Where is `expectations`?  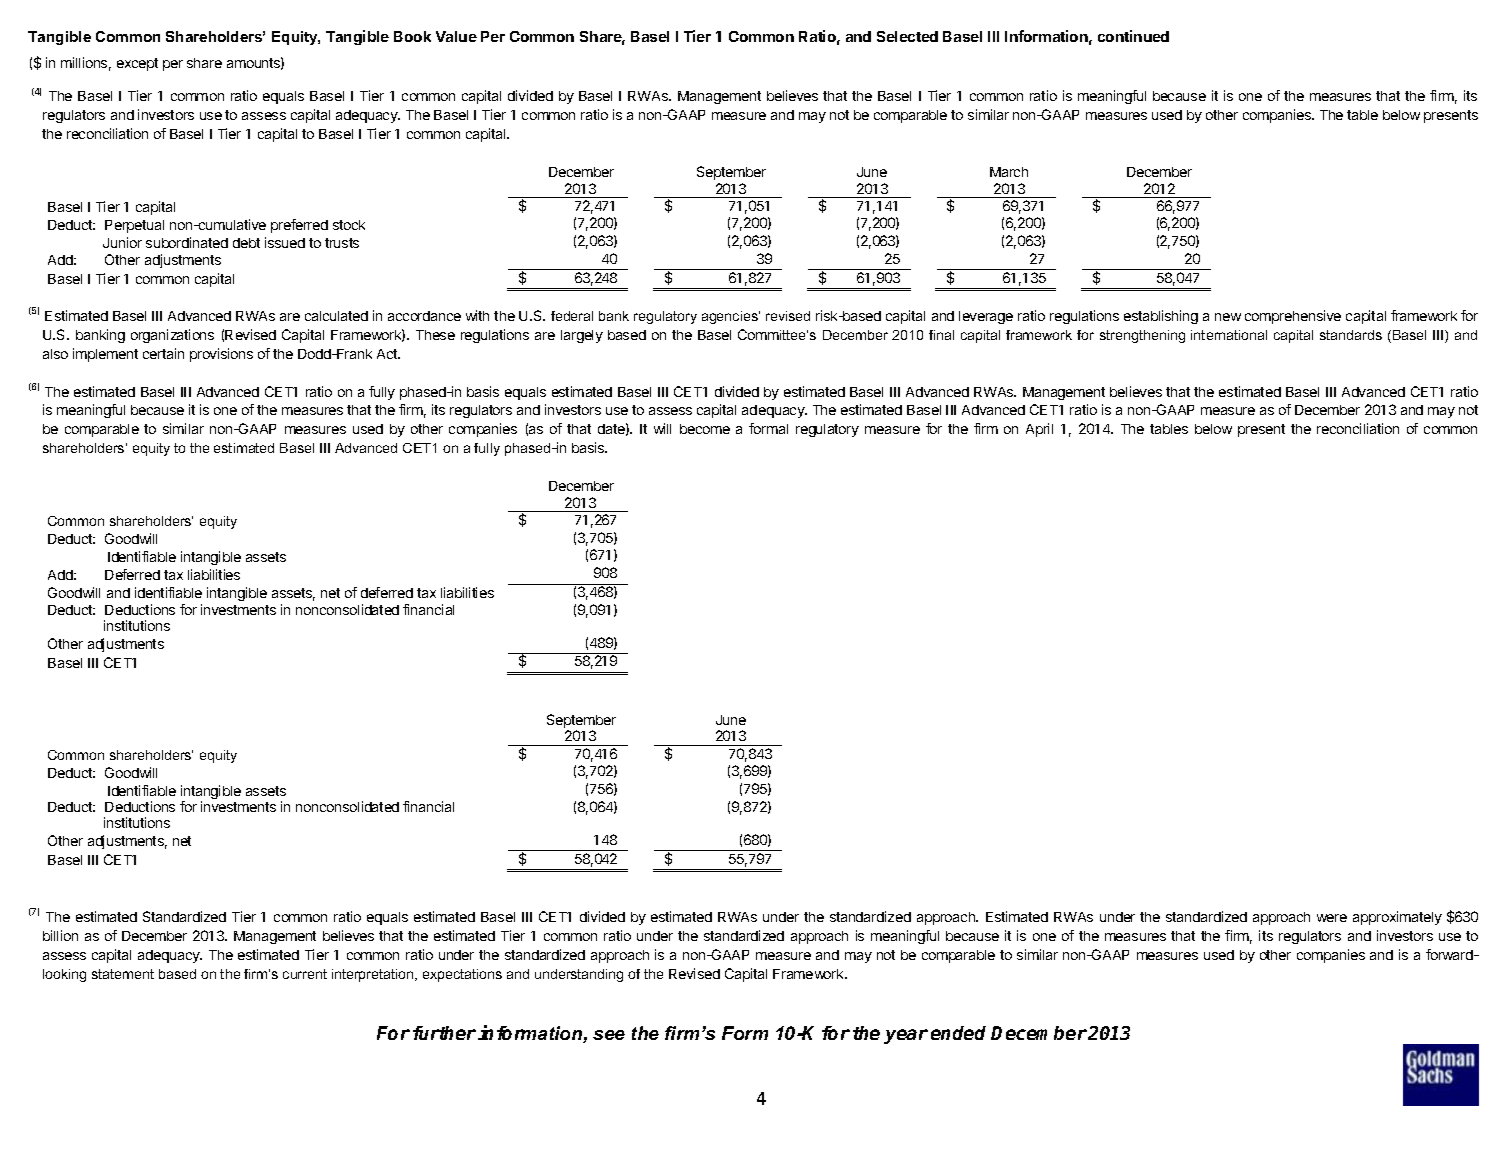
expectations is located at coordinates (462, 975).
